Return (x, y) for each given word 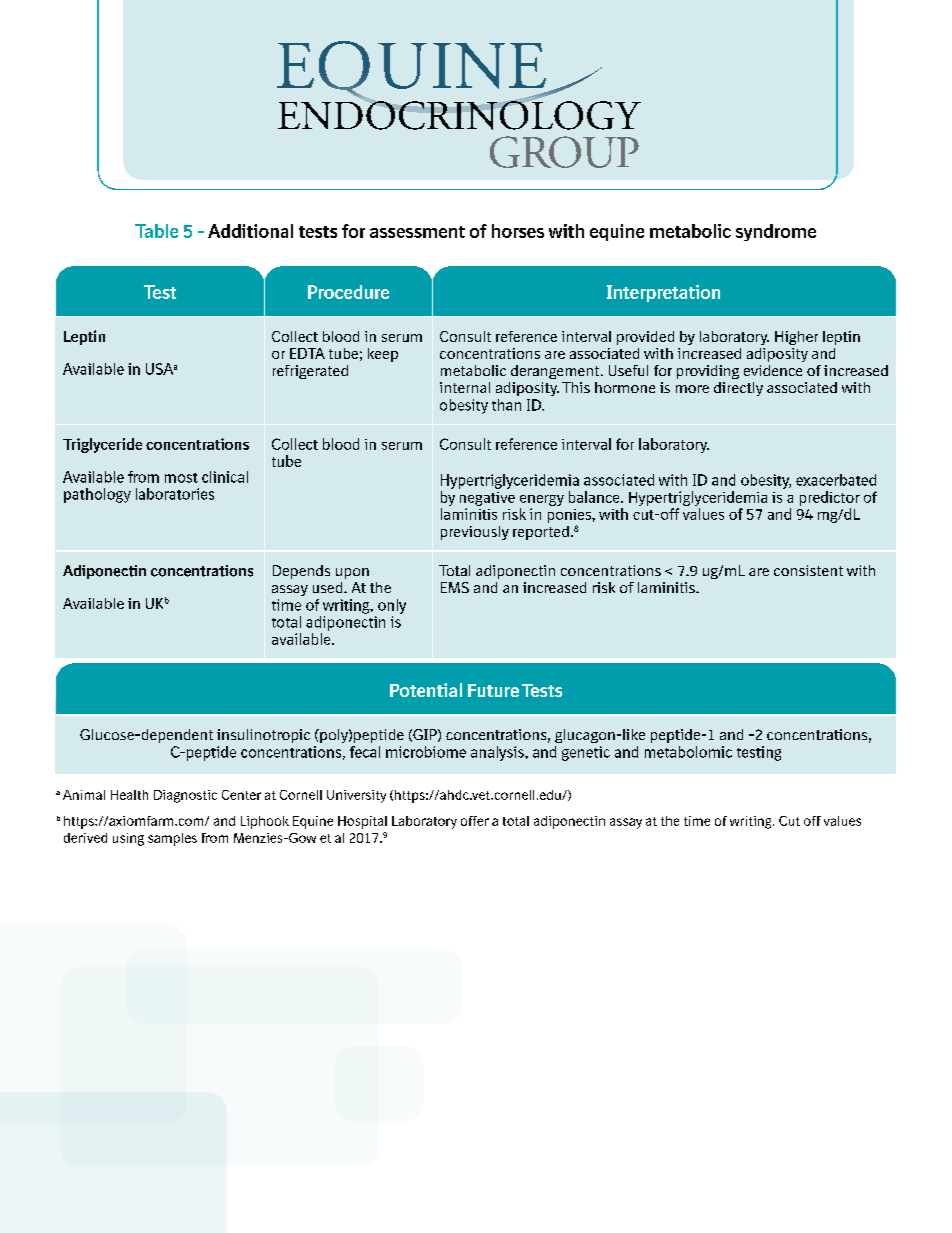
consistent (808, 570)
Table (156, 231)
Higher (796, 338)
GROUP (564, 152)
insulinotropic (263, 736)
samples (172, 839)
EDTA (307, 353)
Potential (426, 690)
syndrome (776, 232)
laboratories (175, 494)
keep (383, 355)
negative (487, 499)
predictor (830, 498)
